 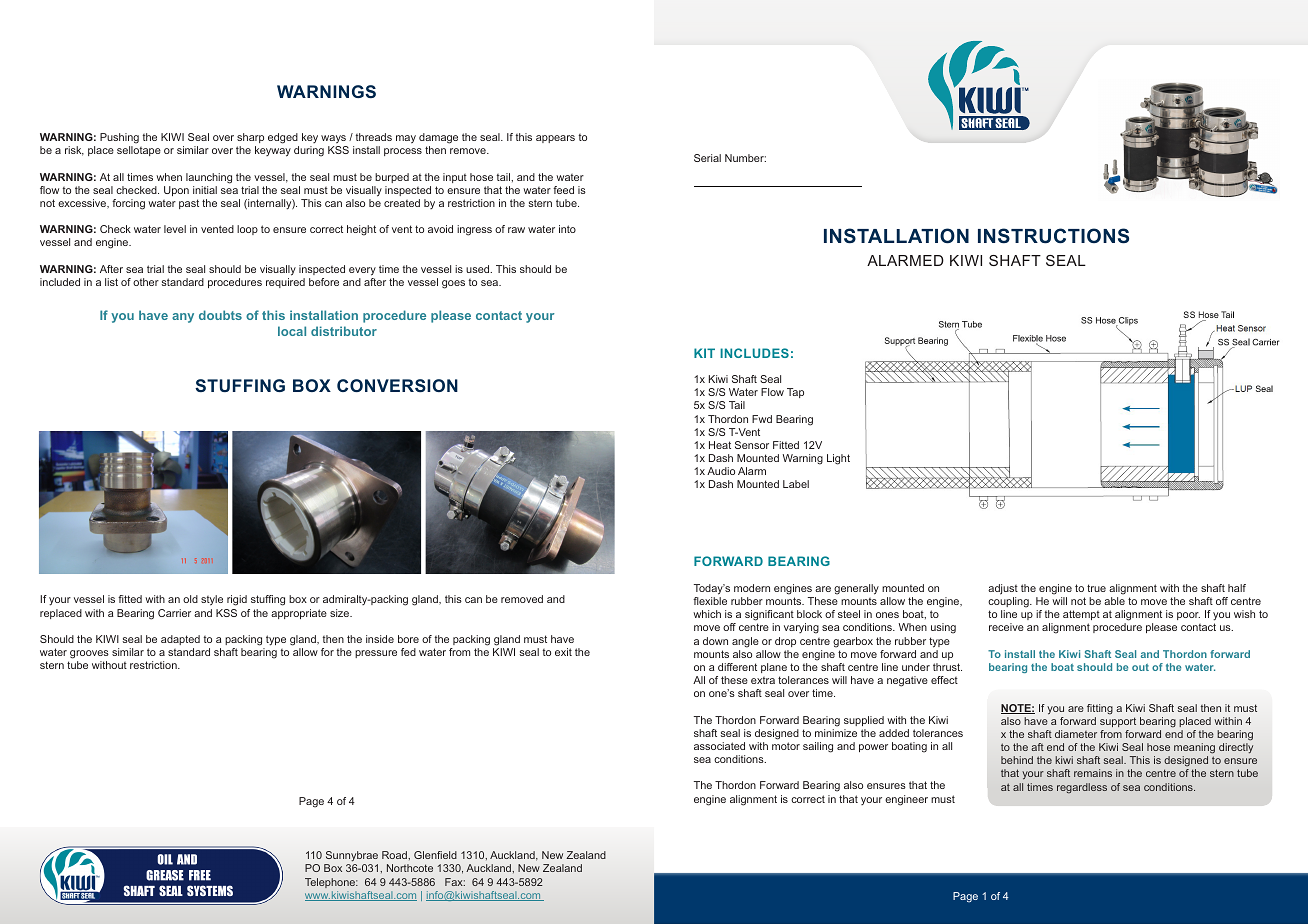 What do you see at coordinates (1082, 788) in the screenshot?
I see `regardless` at bounding box center [1082, 788].
